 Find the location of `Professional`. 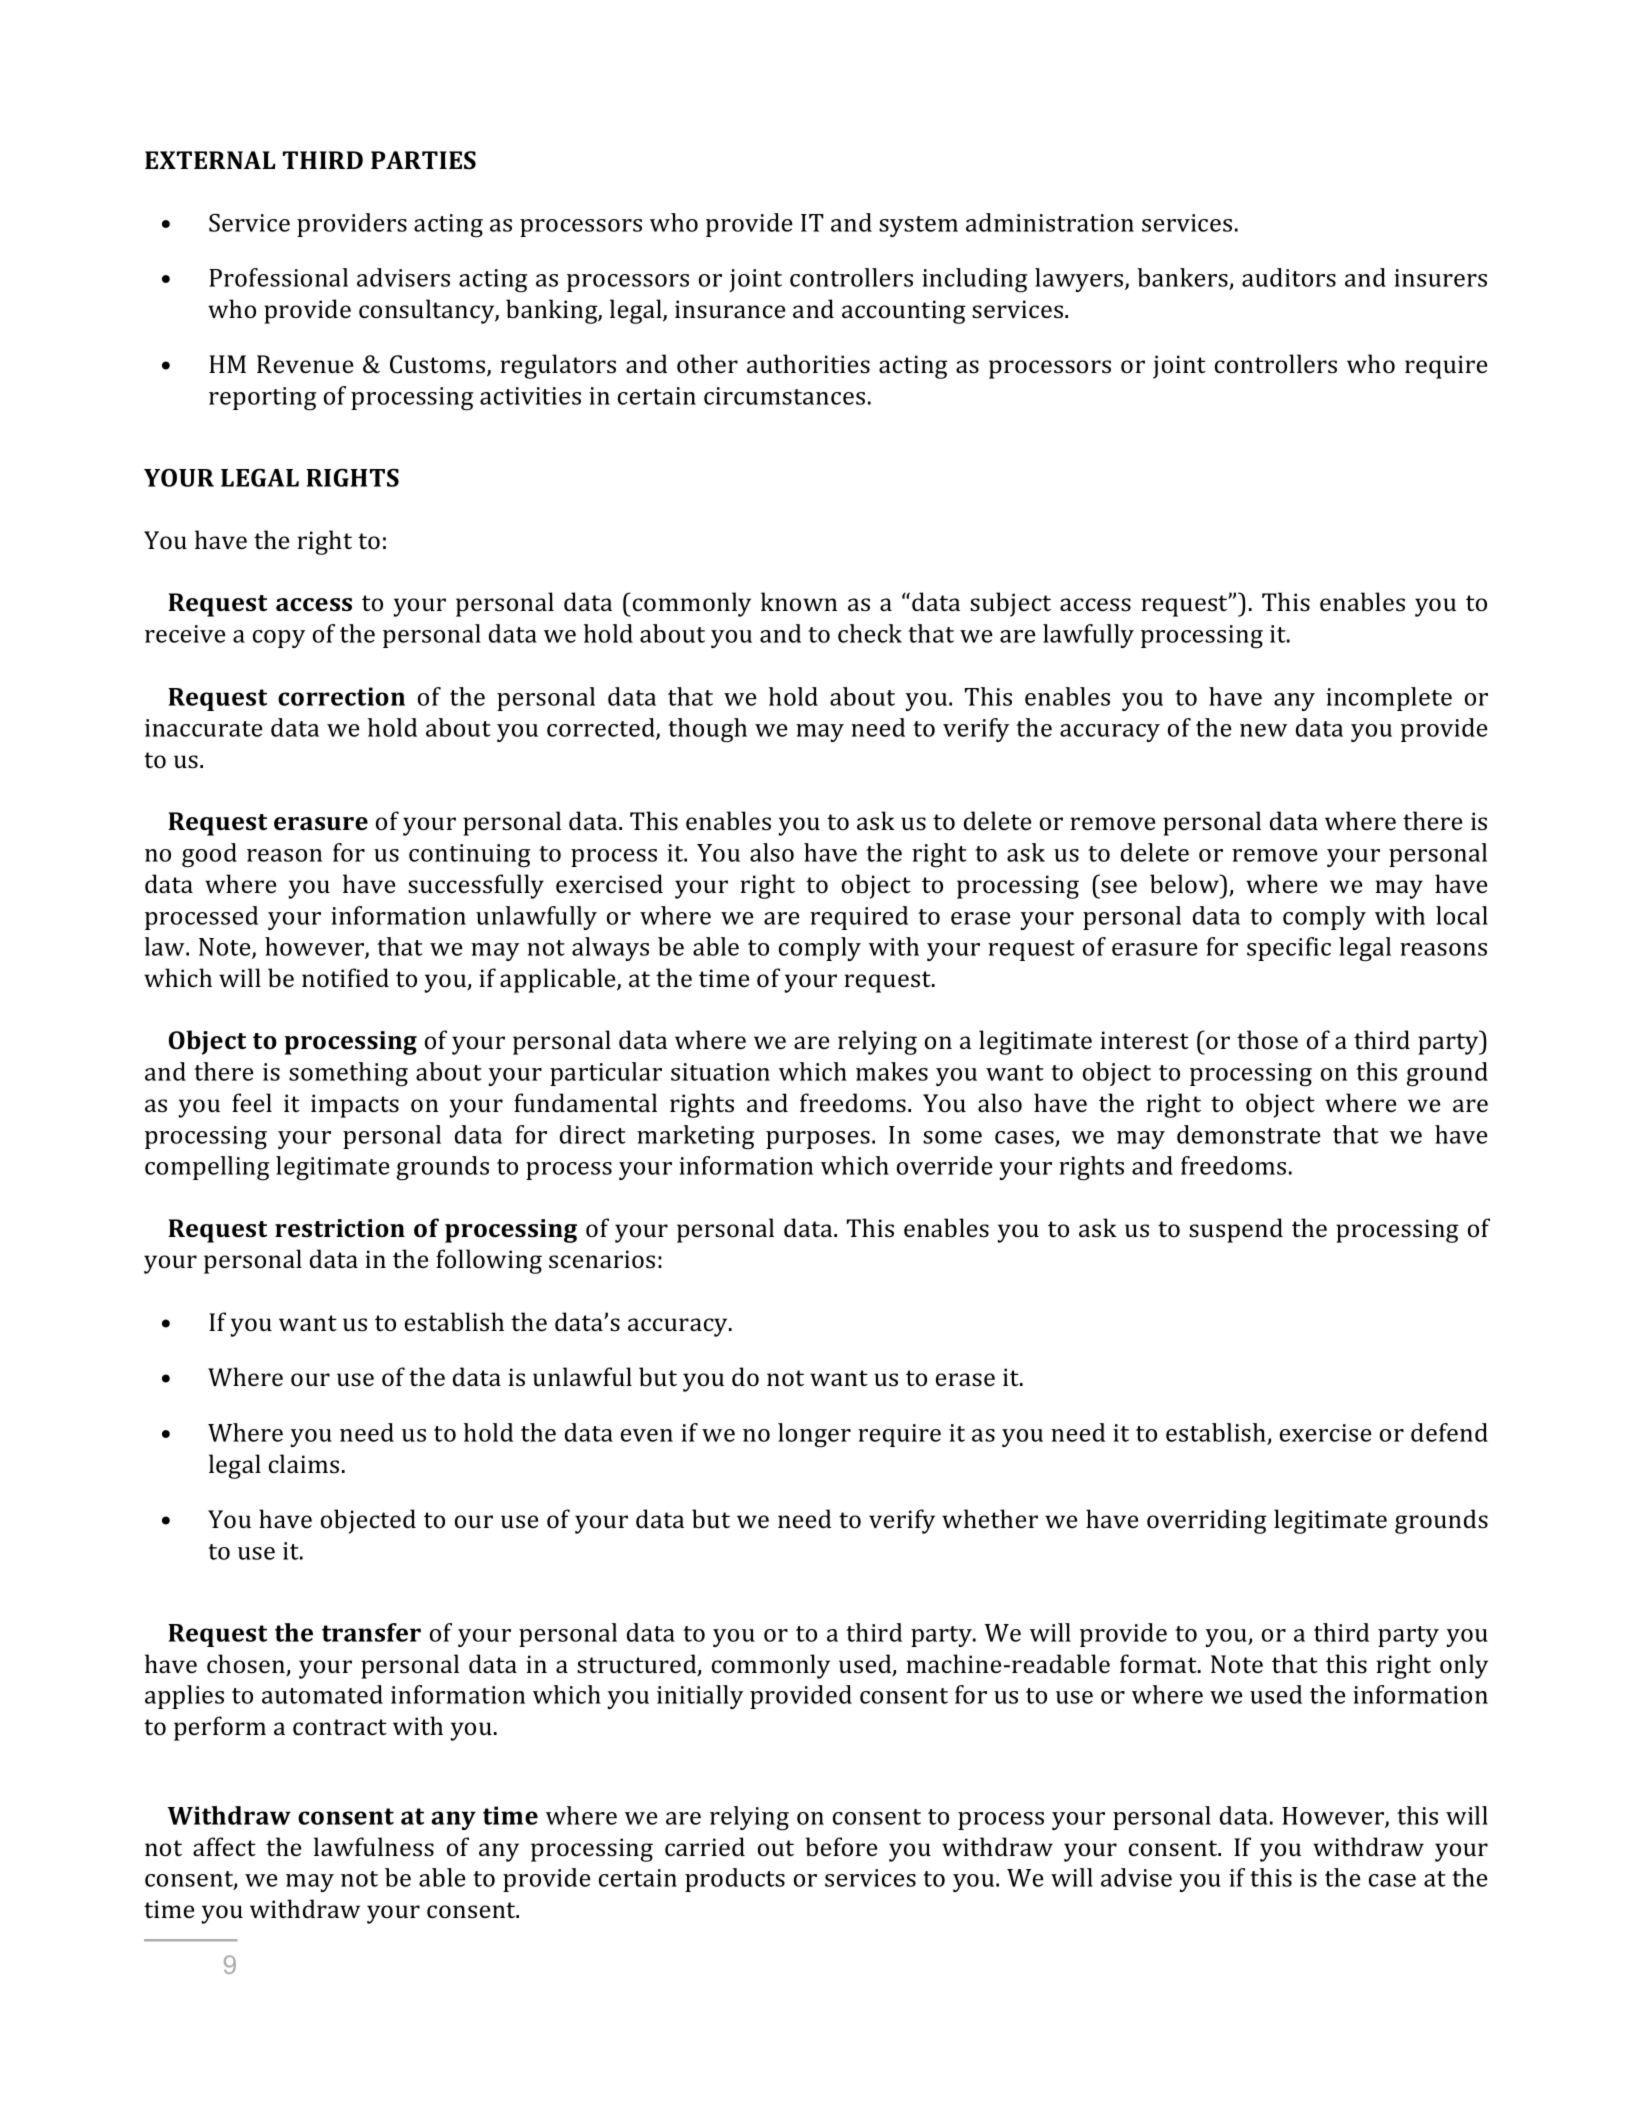

Professional is located at coordinates (278, 277).
